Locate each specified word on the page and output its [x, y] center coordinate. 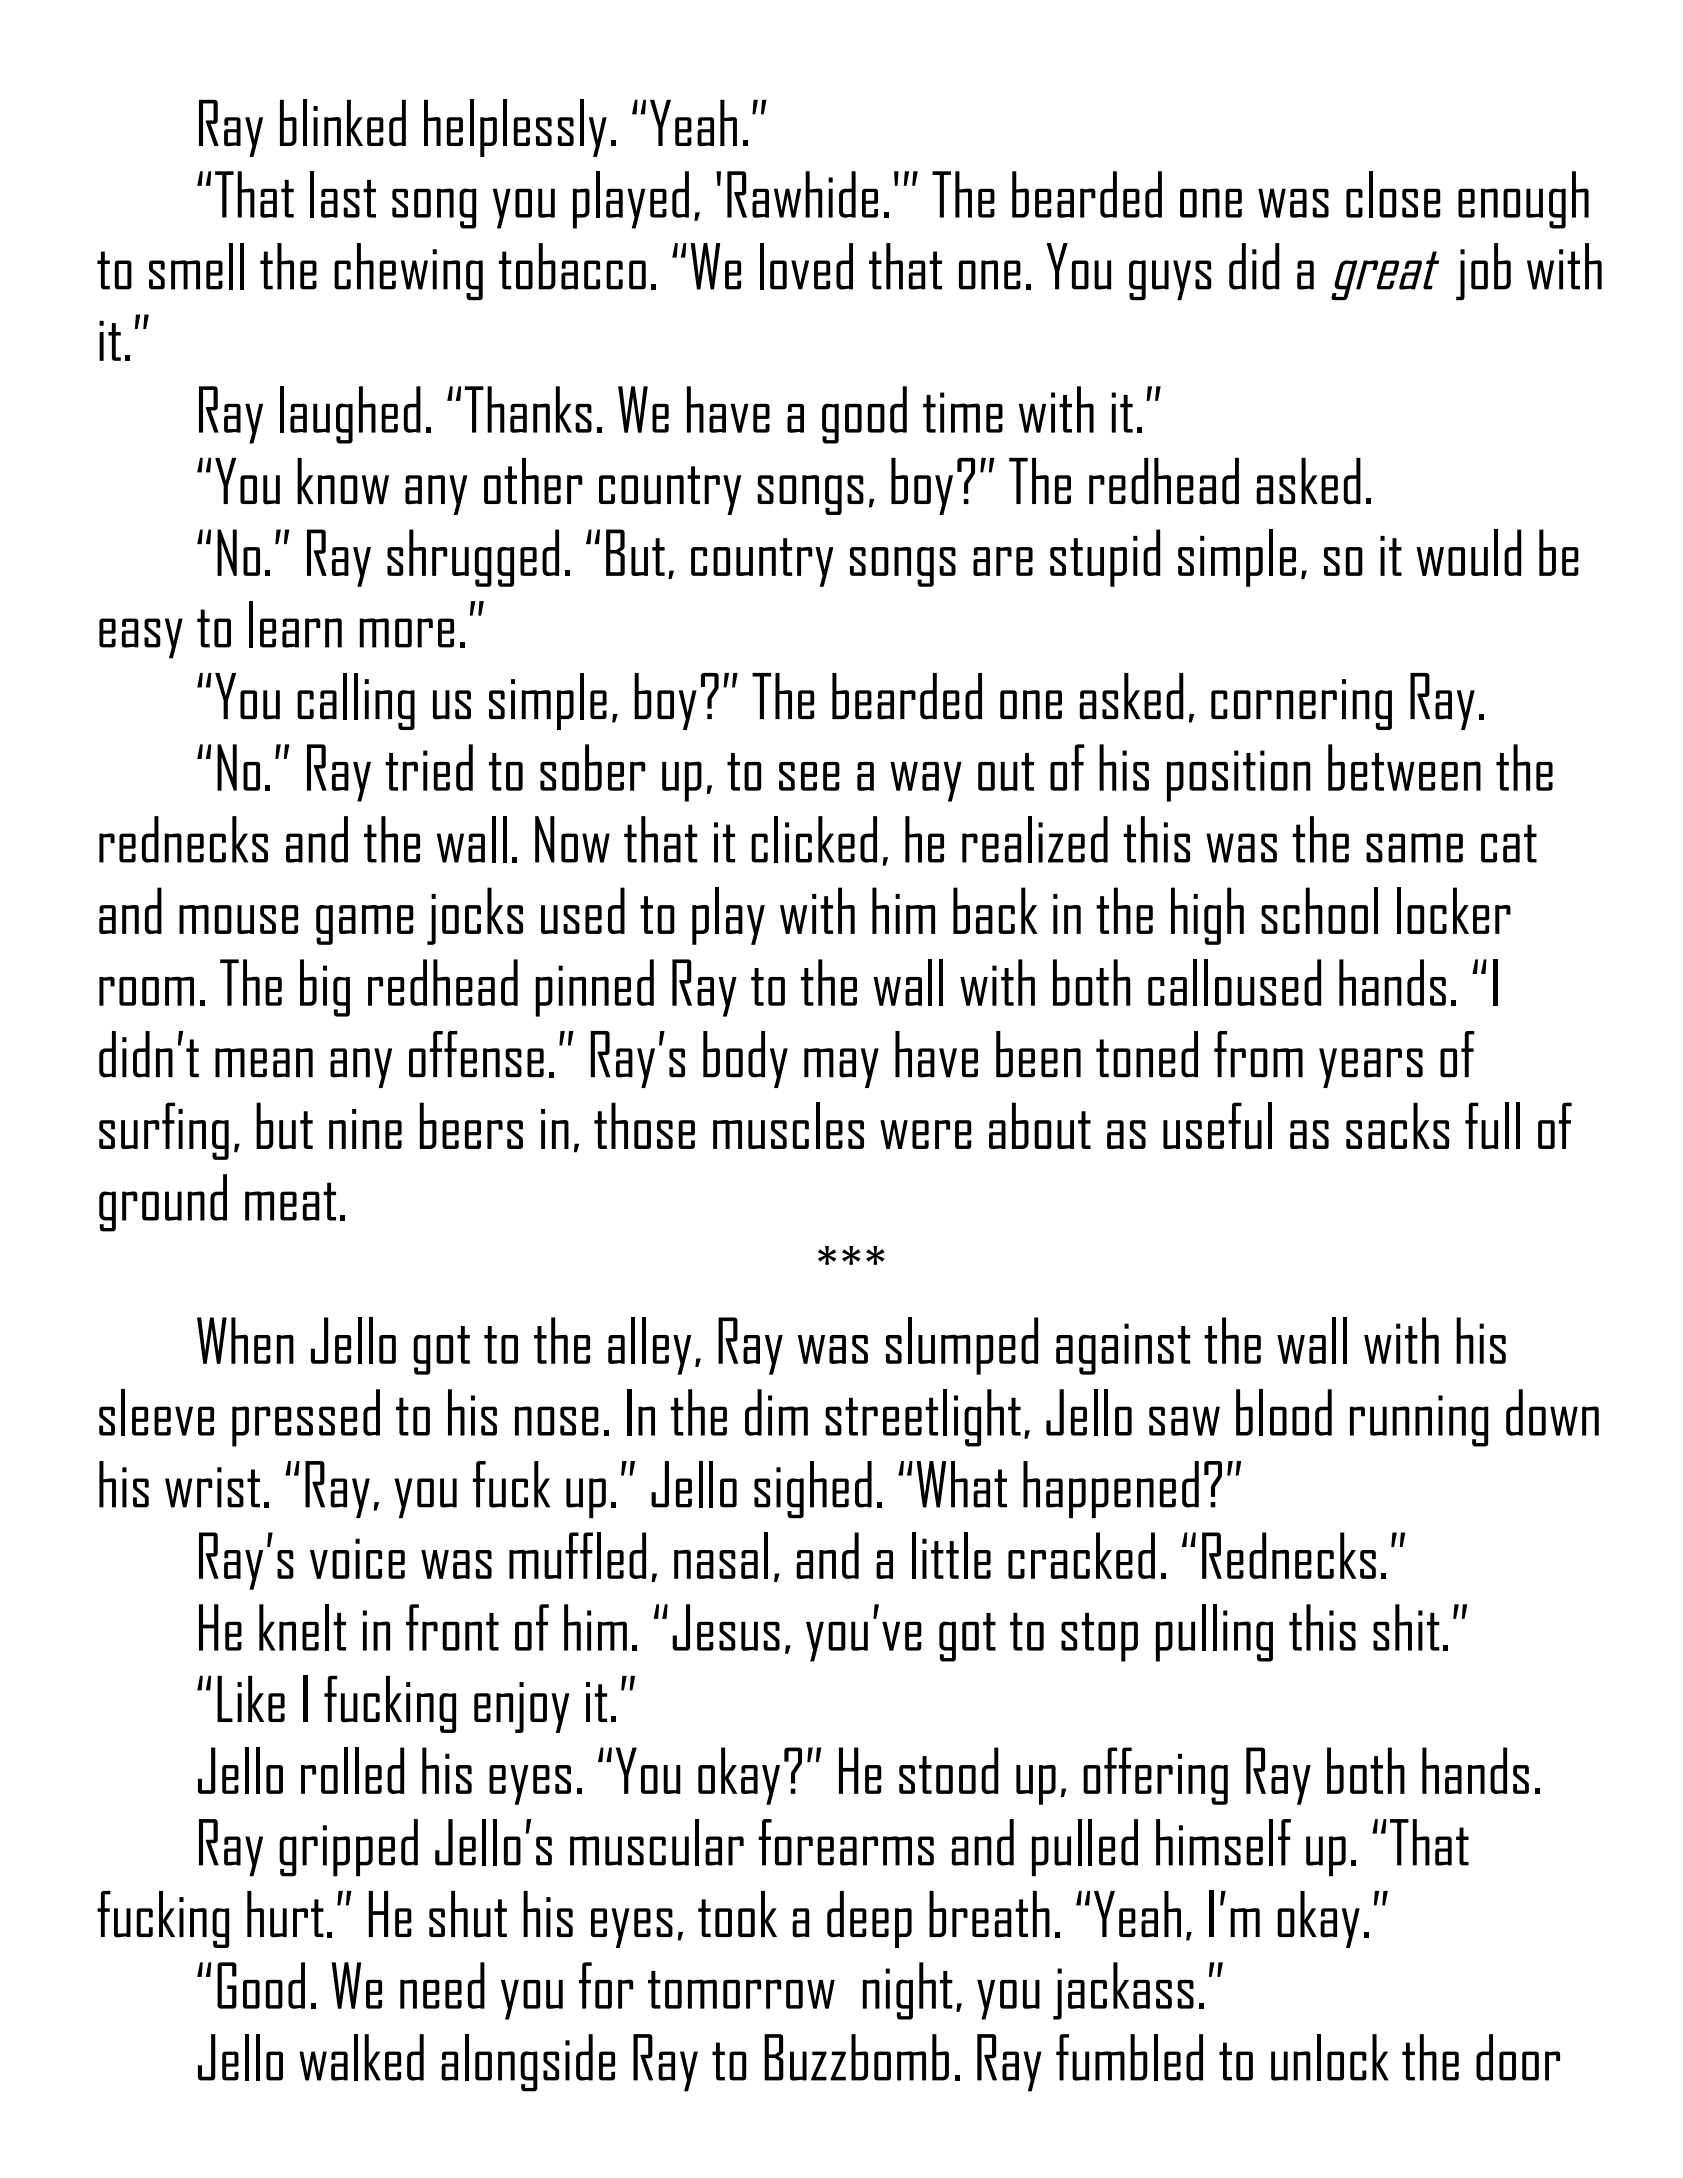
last [343, 194]
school [1319, 910]
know [343, 481]
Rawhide [802, 194]
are [1003, 561]
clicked [814, 839]
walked [361, 2057]
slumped [962, 1346]
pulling [1214, 1633]
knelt [302, 1627]
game [365, 925]
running [1419, 1421]
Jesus [726, 1627]
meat [290, 1201]
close [1393, 194]
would [1468, 552]
